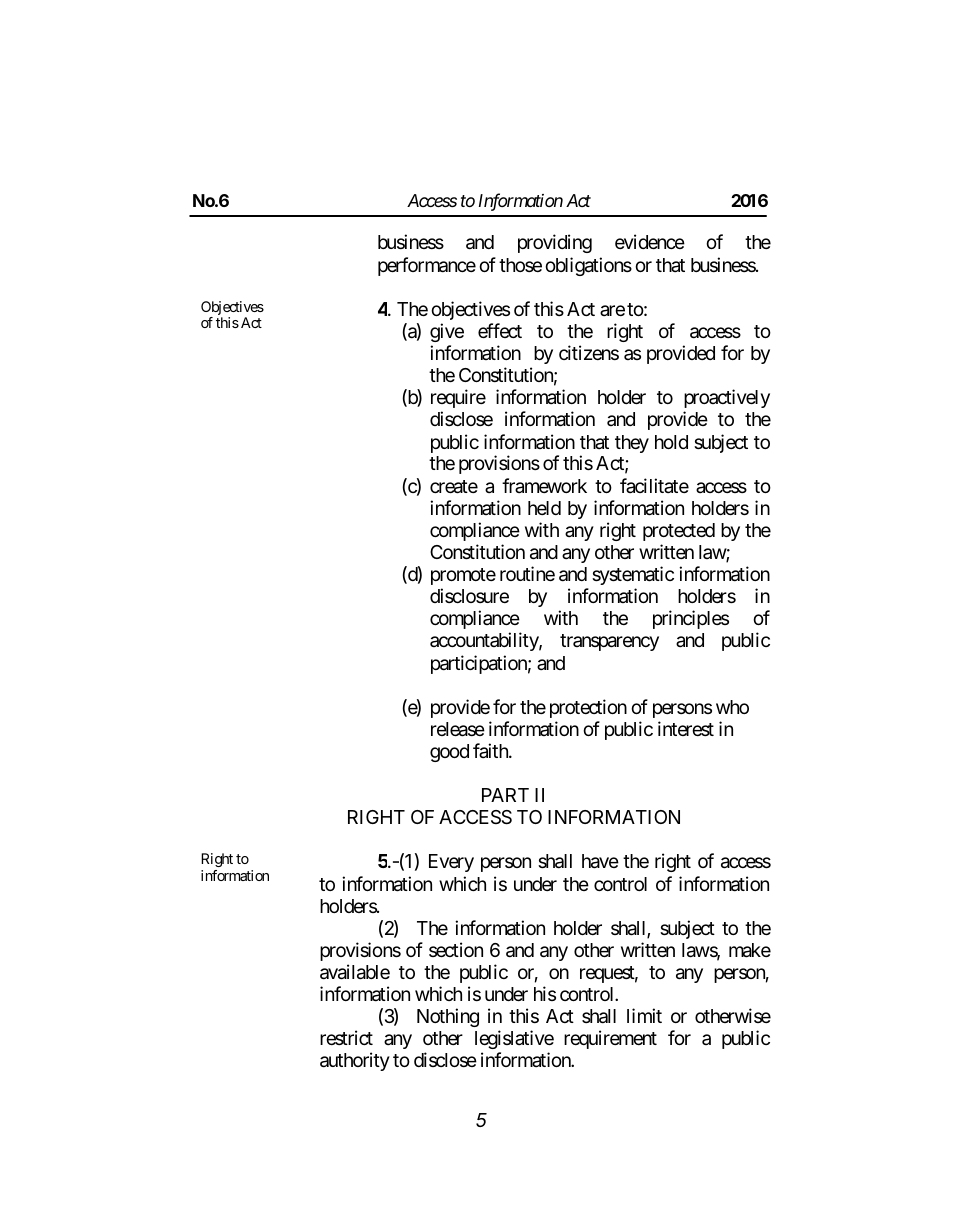 The image size is (980, 1211). Describe the element at coordinates (650, 241) in the screenshot. I see `evidence` at that location.
